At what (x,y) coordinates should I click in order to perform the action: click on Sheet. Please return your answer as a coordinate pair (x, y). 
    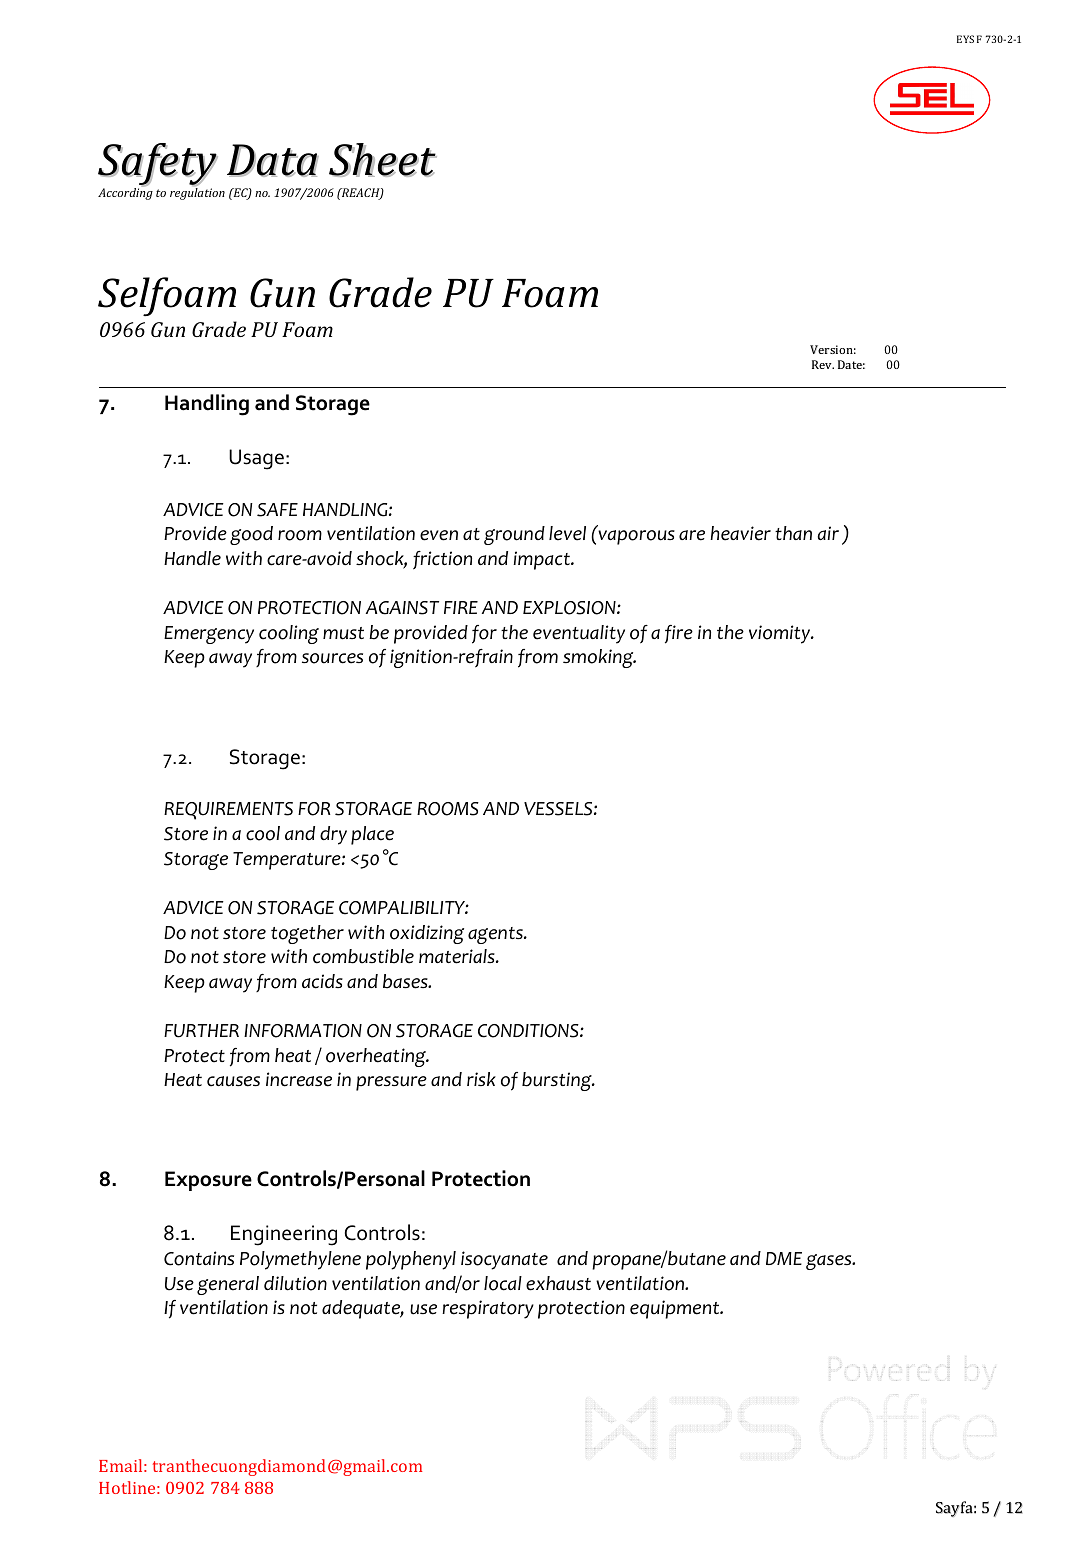
    Looking at the image, I should click on (383, 160).
